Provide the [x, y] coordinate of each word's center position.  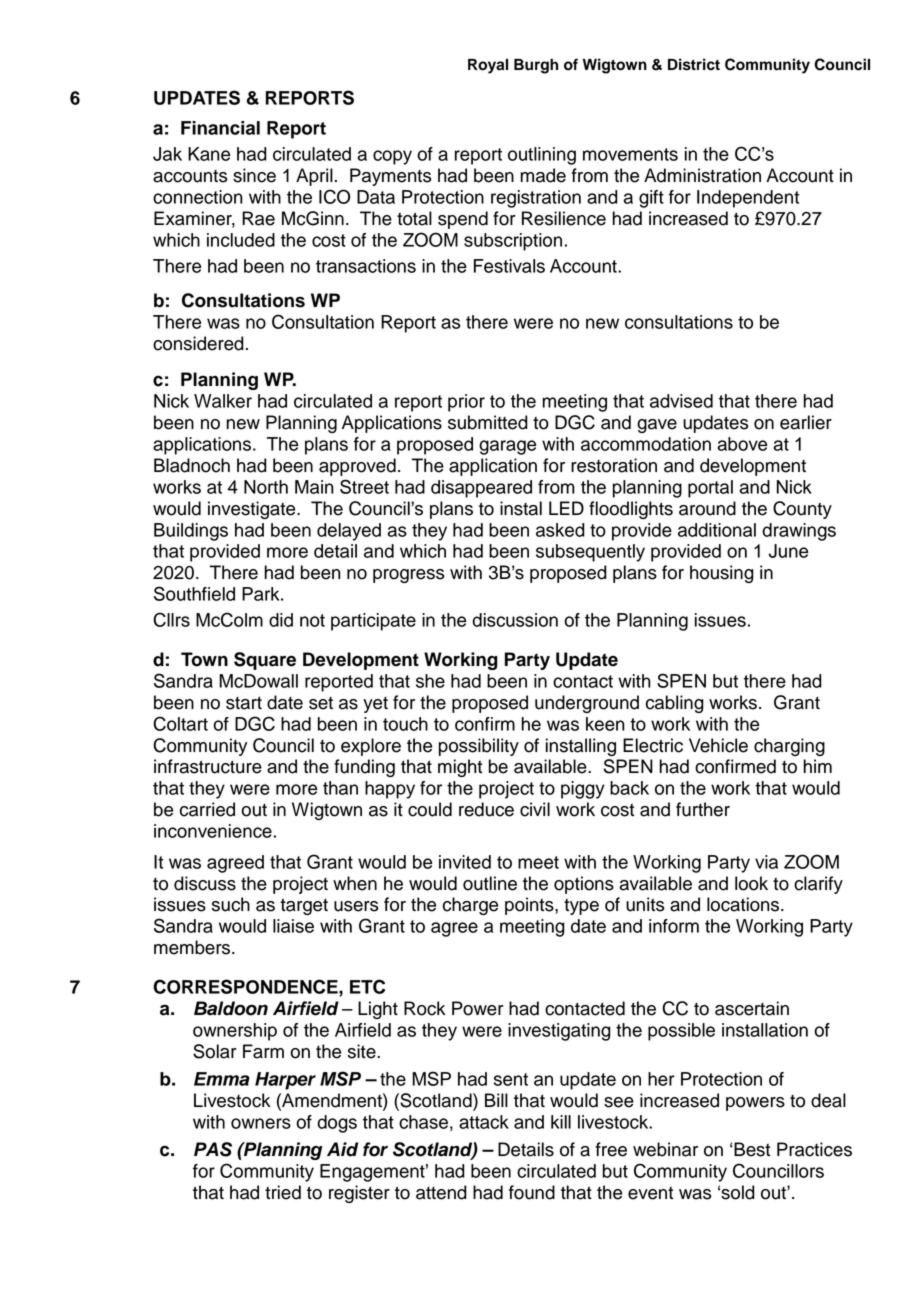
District [694, 64]
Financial [220, 128]
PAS [213, 1149]
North [266, 487]
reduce [486, 809]
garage [507, 447]
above [742, 444]
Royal [488, 66]
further [703, 809]
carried [207, 809]
